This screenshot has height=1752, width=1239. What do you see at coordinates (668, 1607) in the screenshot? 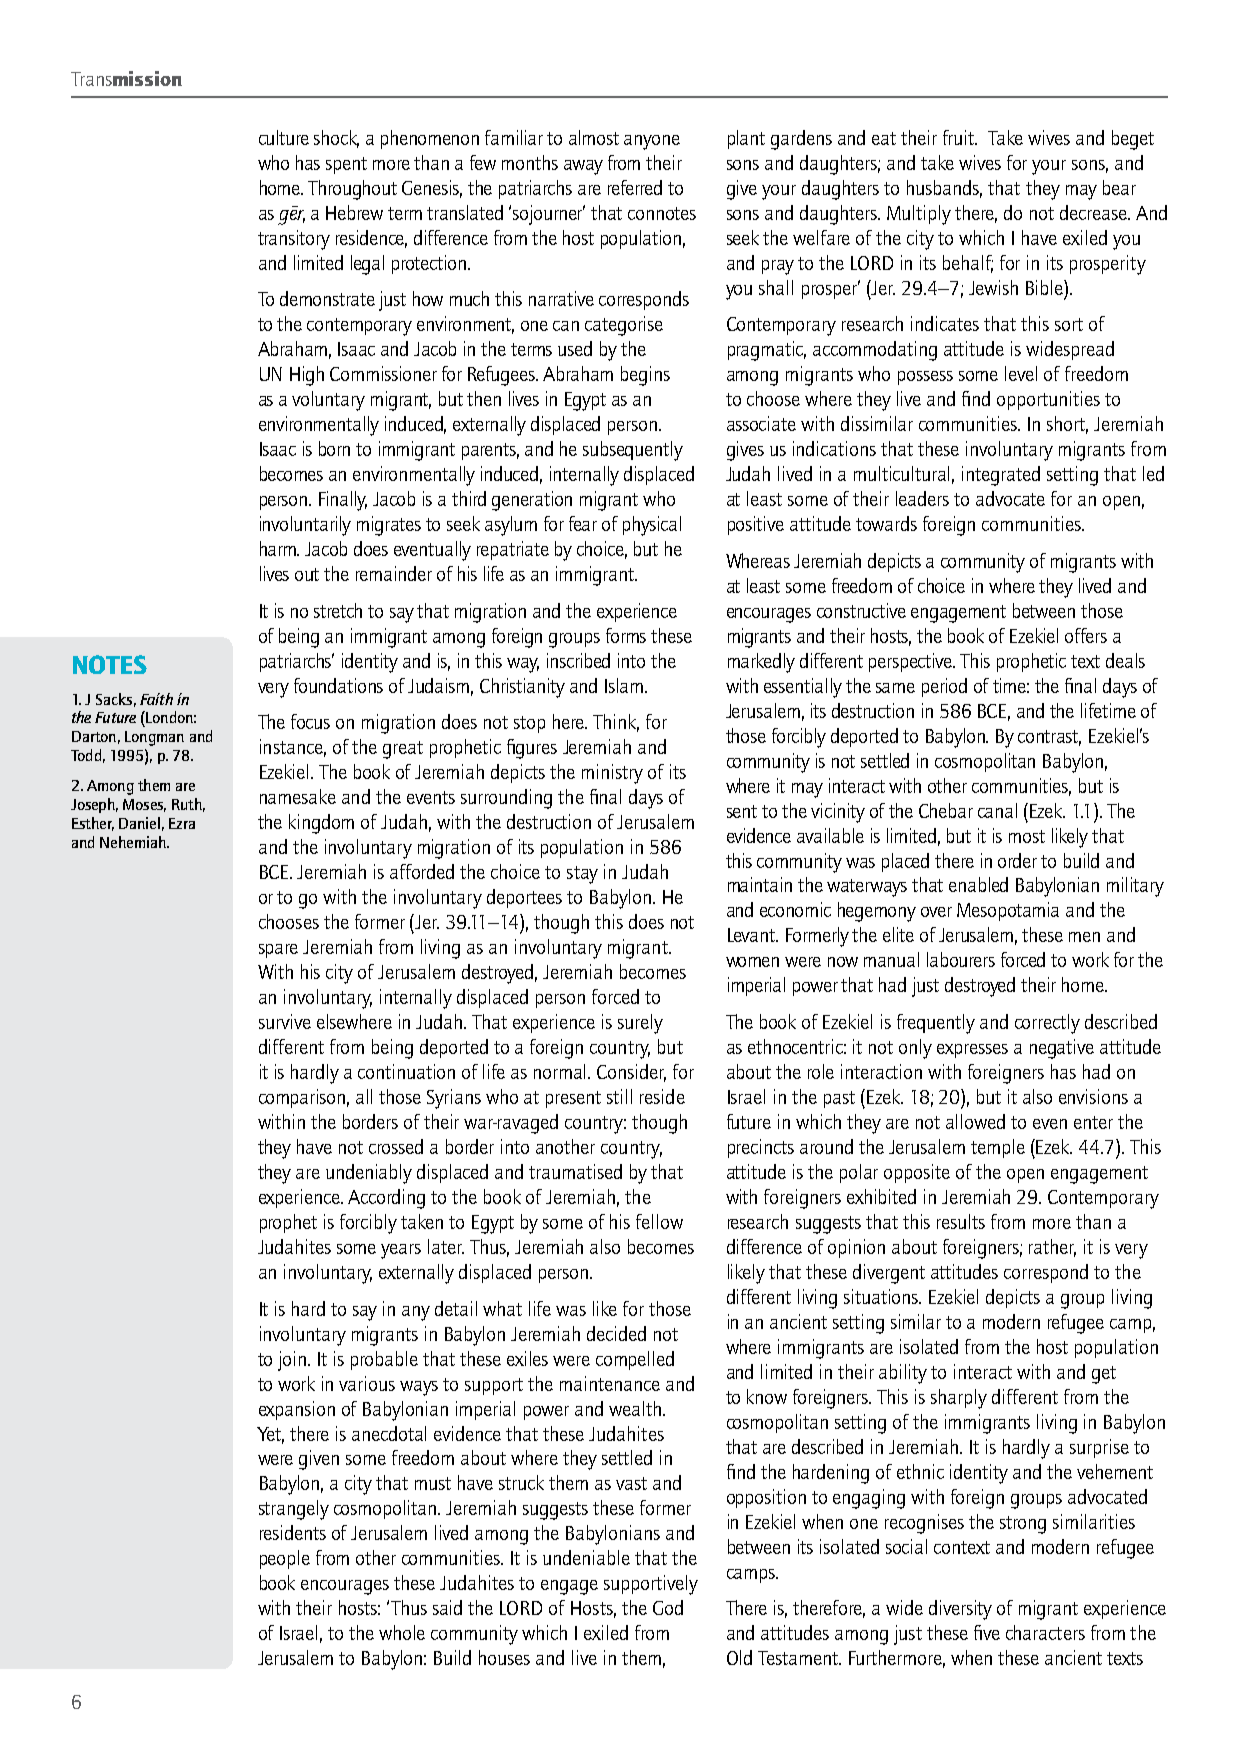
I see `God` at bounding box center [668, 1607].
